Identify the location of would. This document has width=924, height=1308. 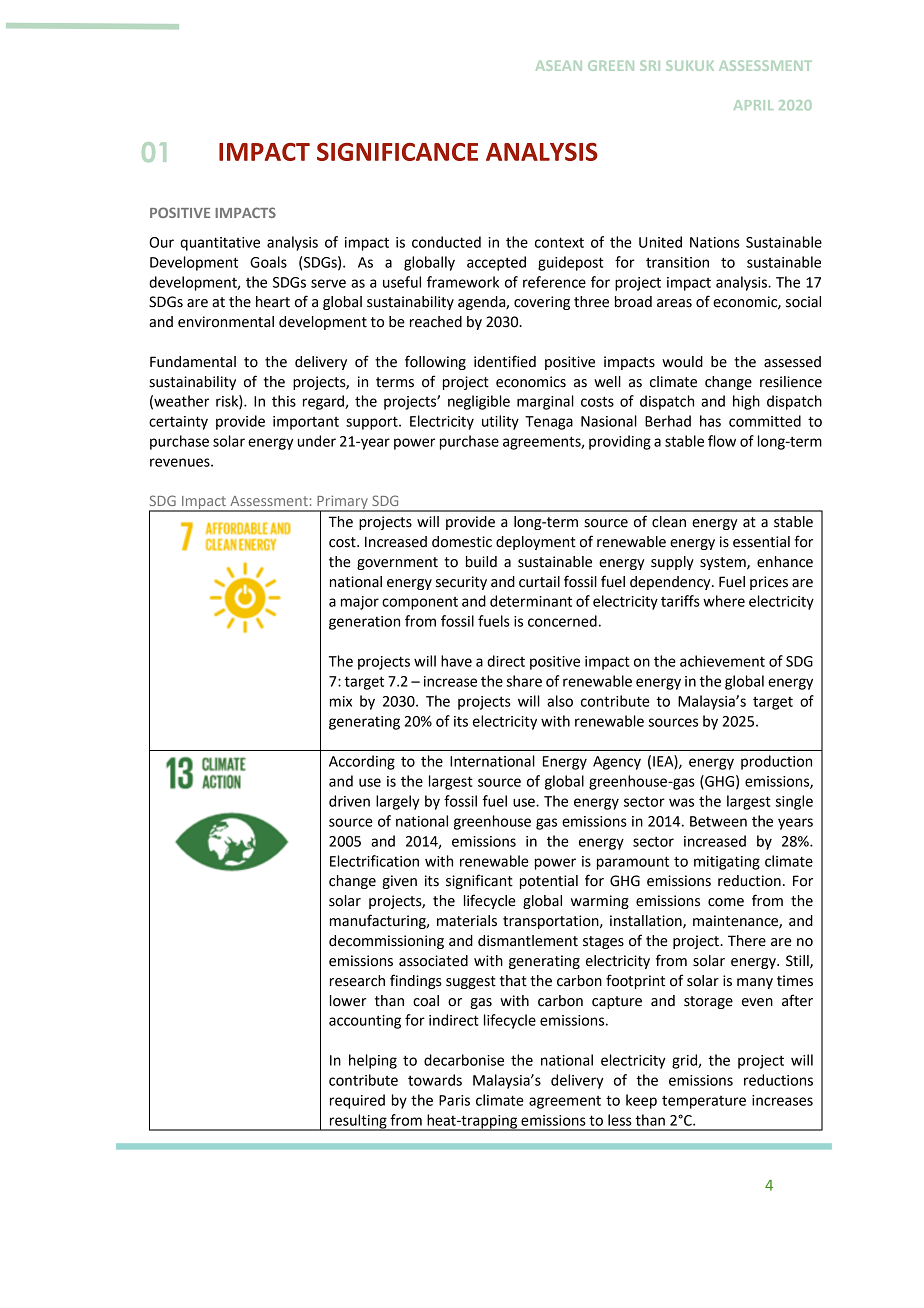
(682, 362).
